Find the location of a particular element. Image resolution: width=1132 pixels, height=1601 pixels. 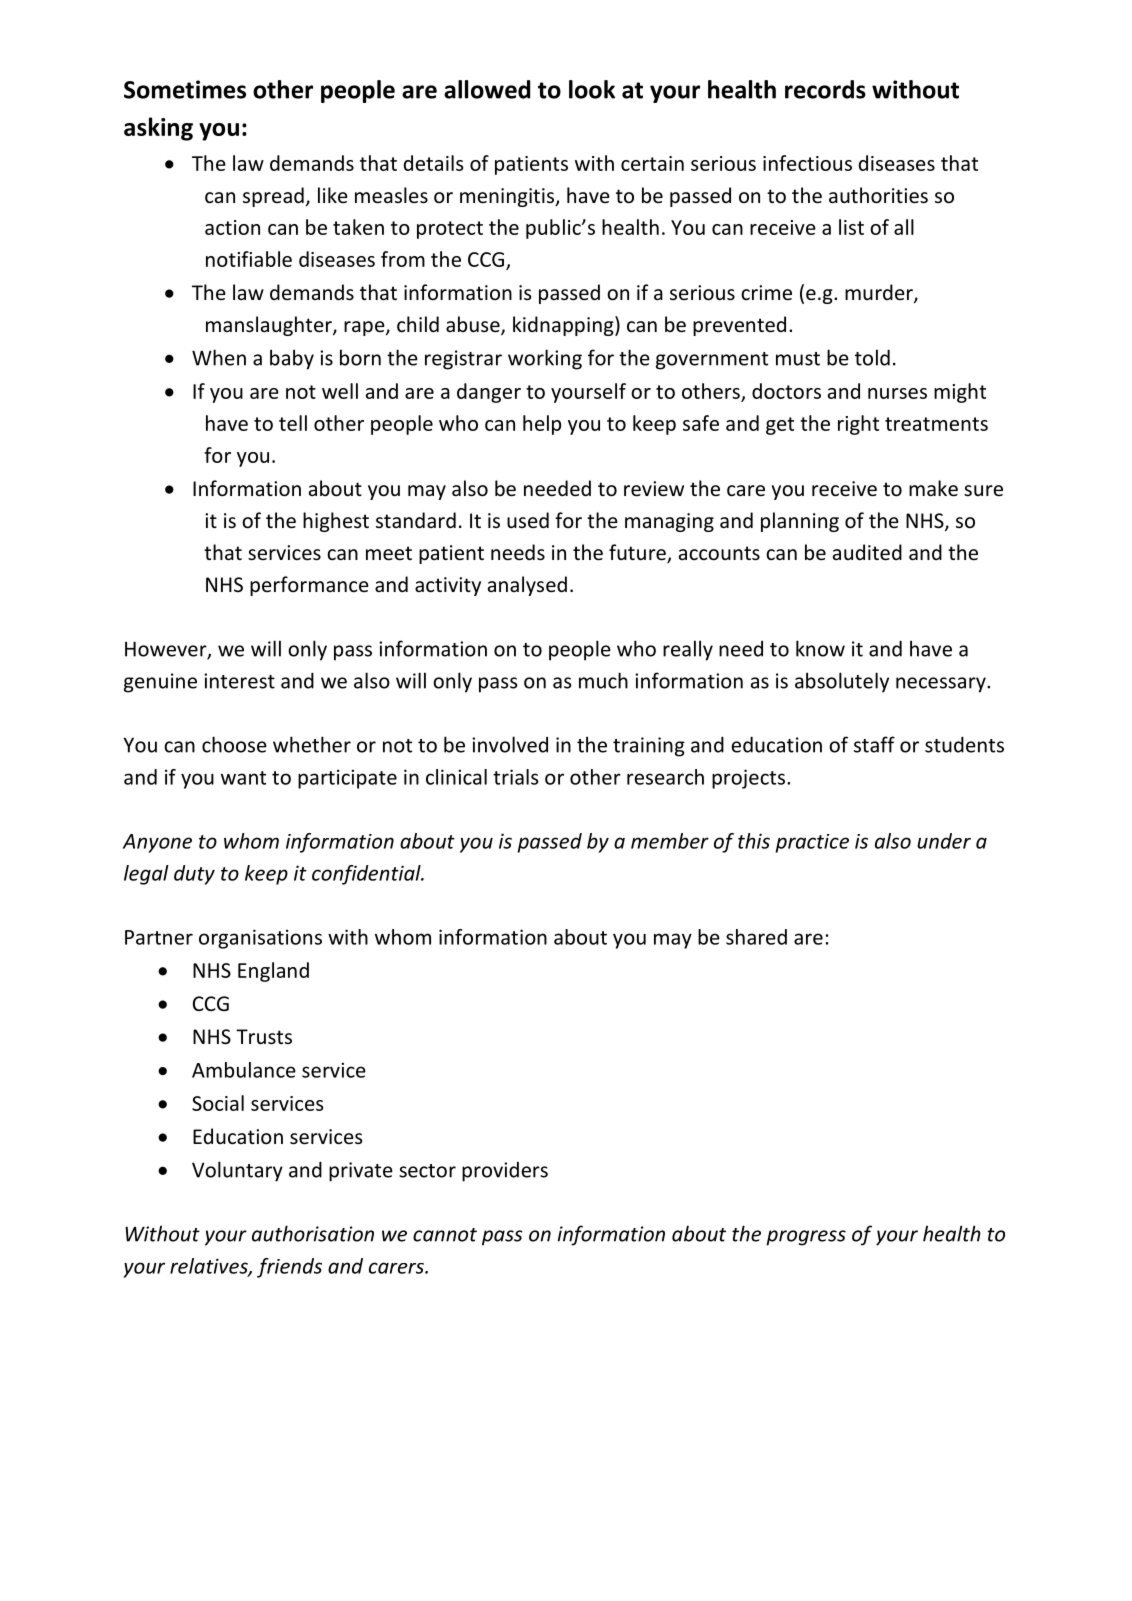

highest is located at coordinates (336, 522).
